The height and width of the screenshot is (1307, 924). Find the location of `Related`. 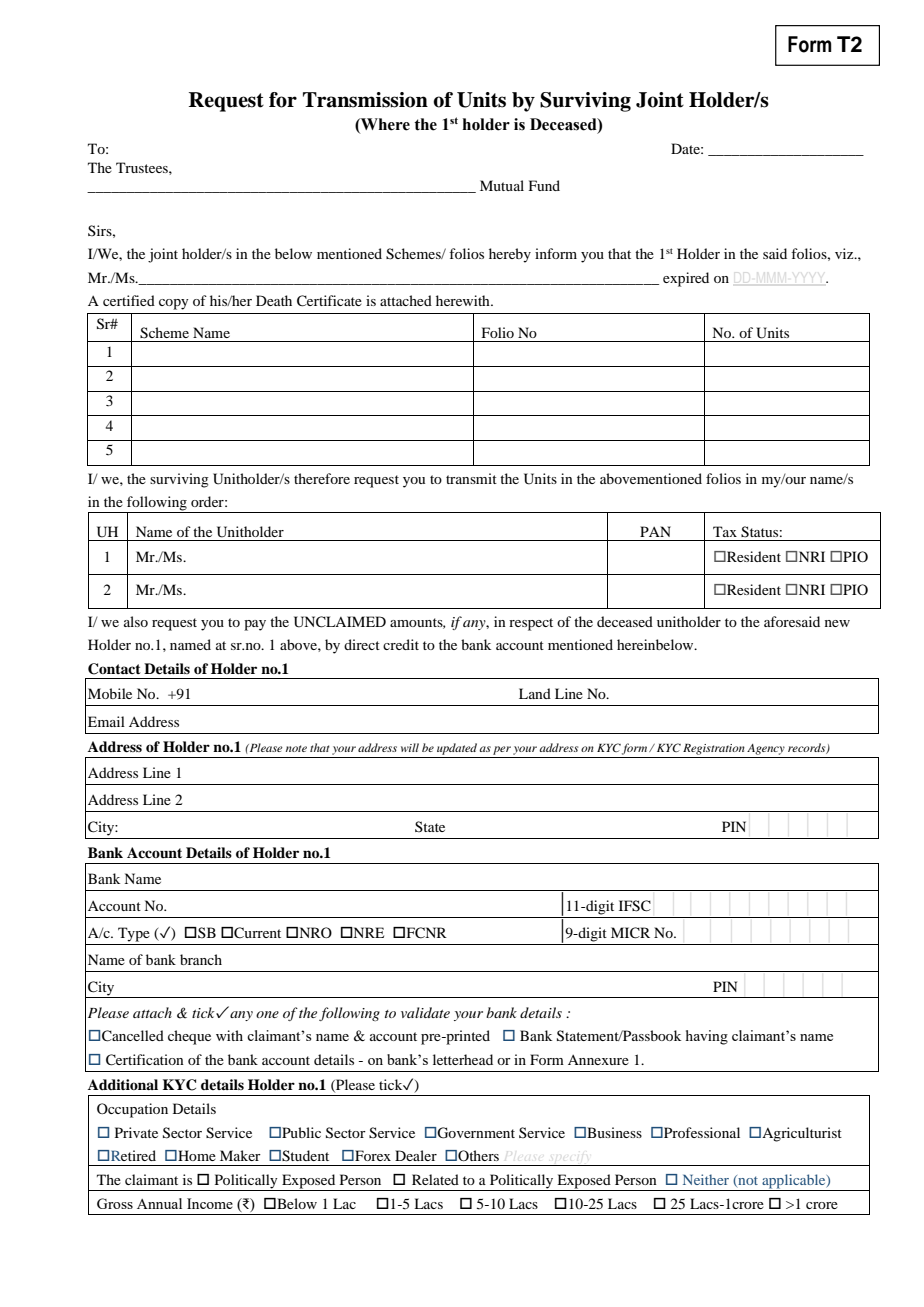

Related is located at coordinates (435, 1179).
